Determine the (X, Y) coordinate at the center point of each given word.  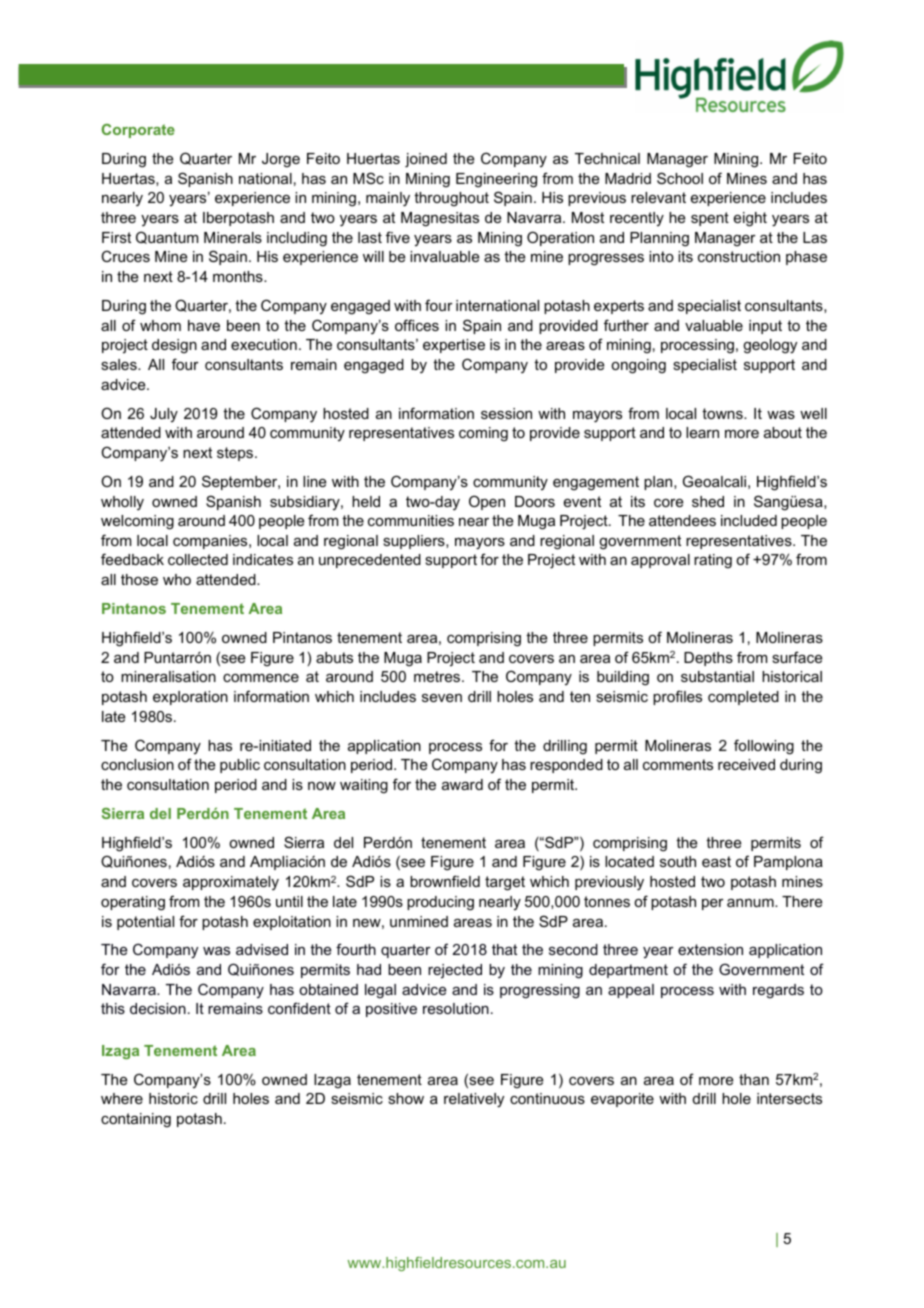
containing (136, 1120)
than (754, 1079)
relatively (474, 1100)
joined (426, 160)
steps (236, 454)
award (462, 784)
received (746, 764)
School (680, 178)
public (240, 766)
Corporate (138, 131)
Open (487, 502)
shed (708, 501)
